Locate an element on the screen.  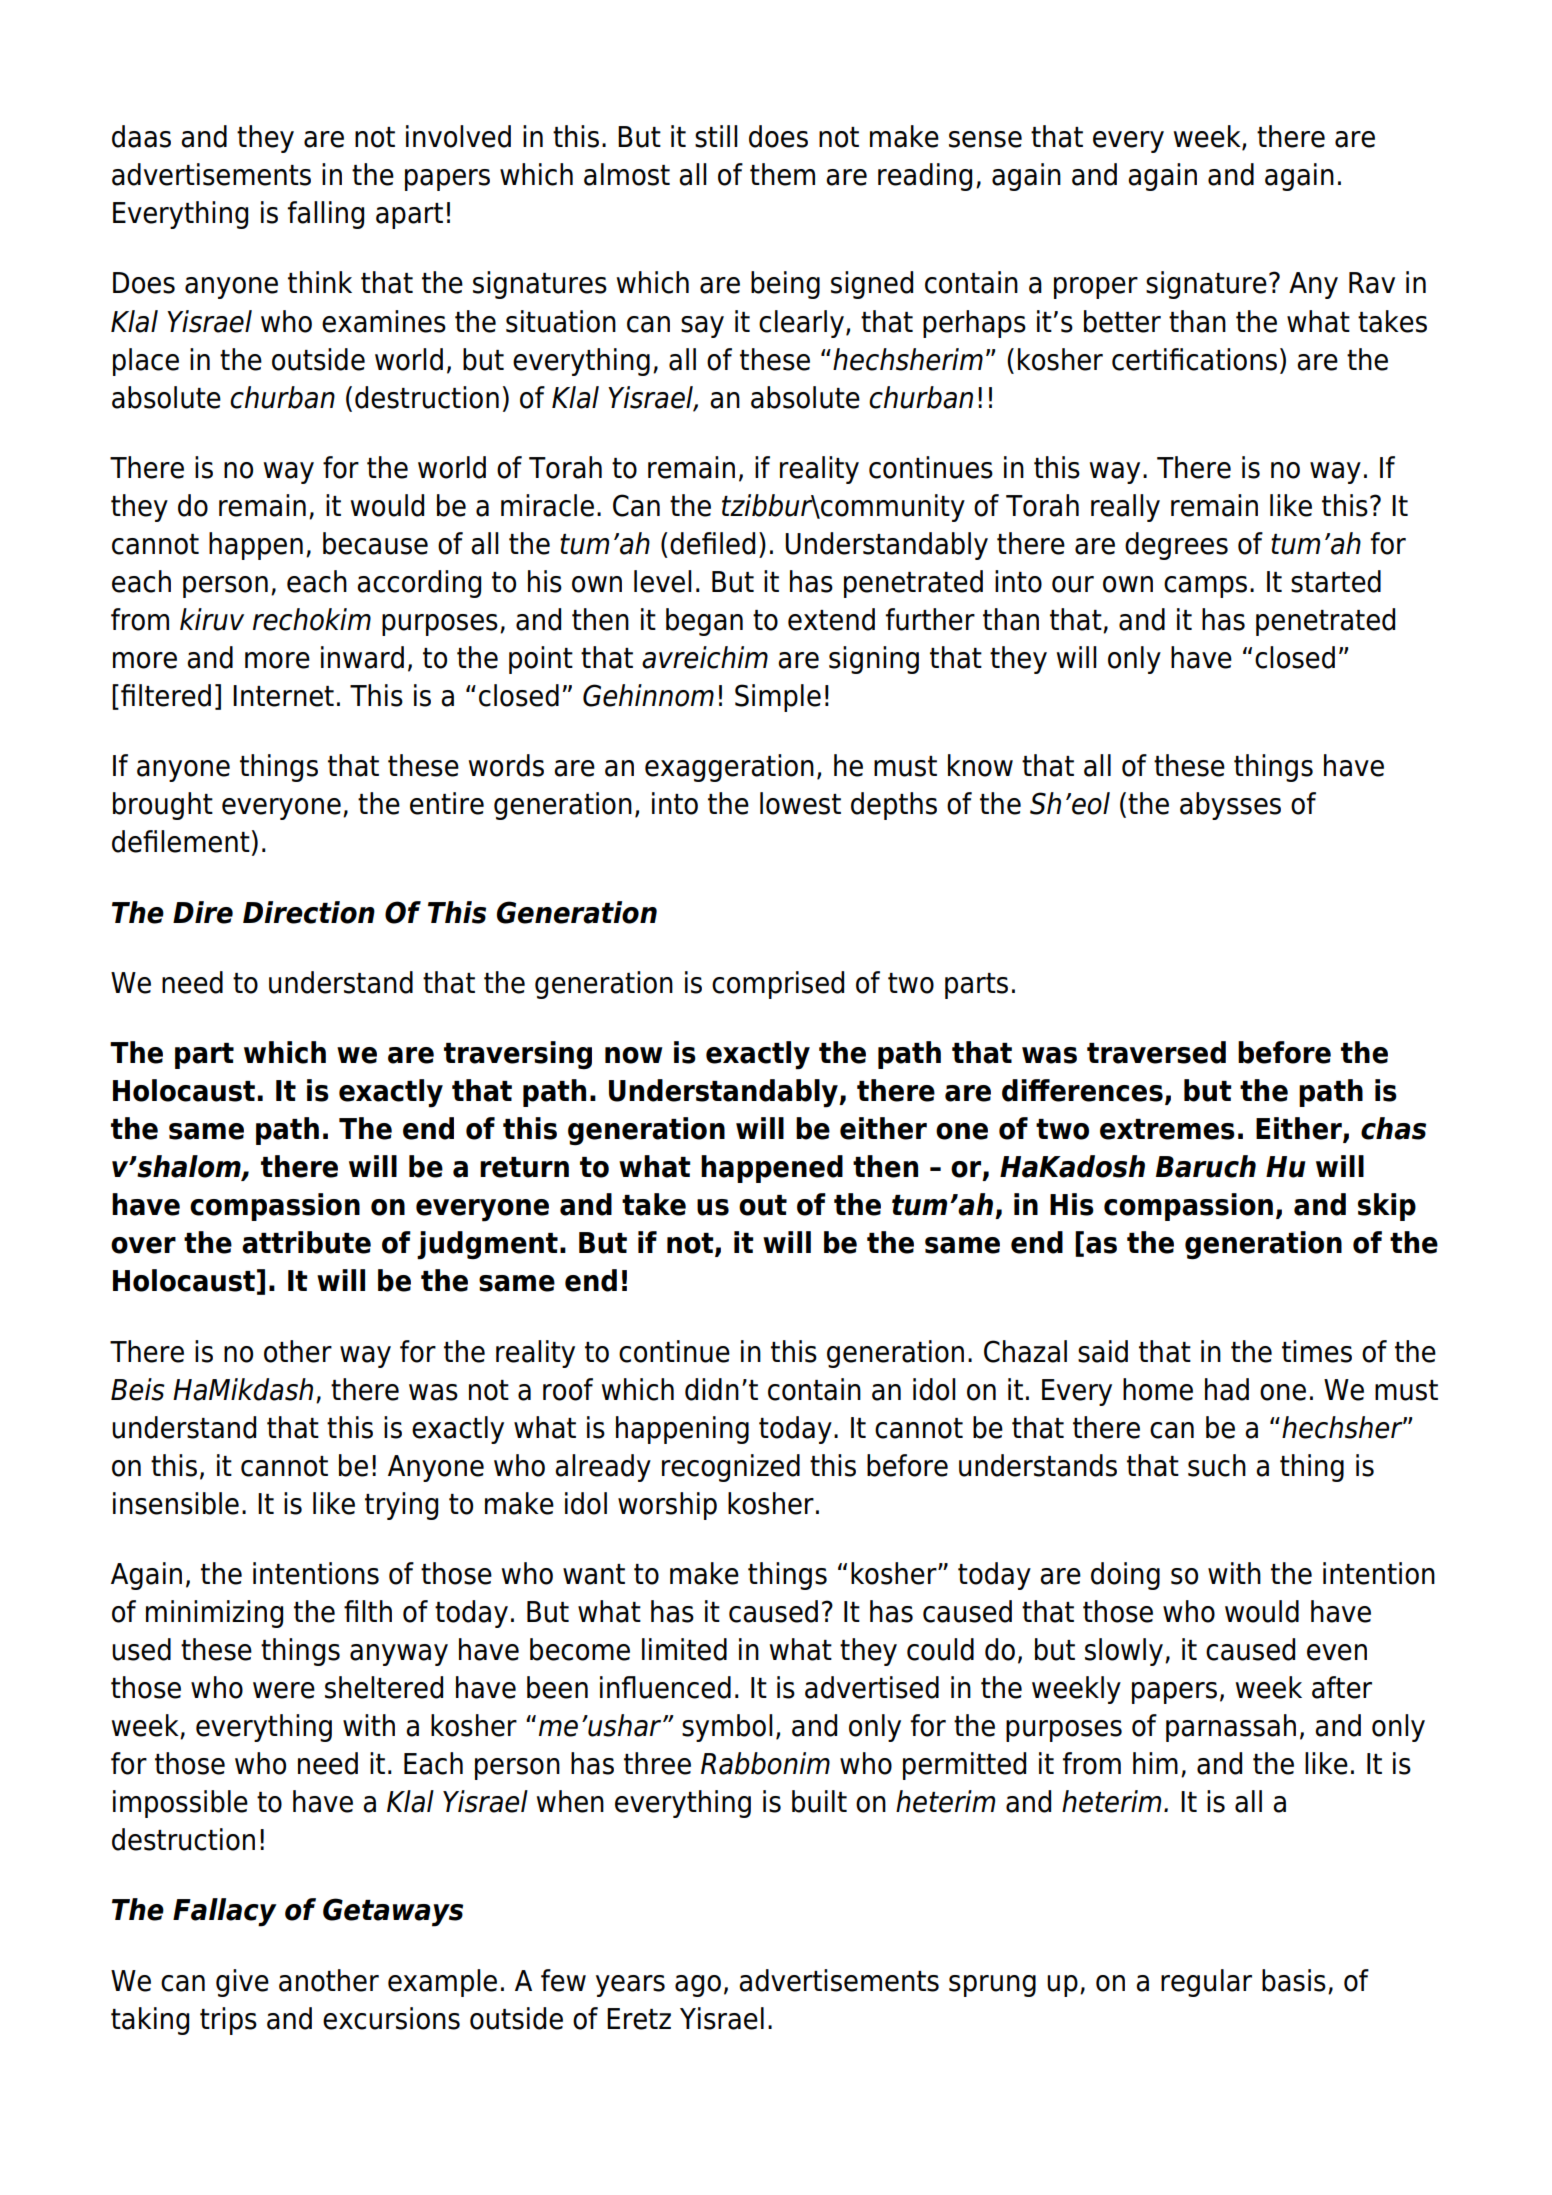
began is located at coordinates (704, 622).
